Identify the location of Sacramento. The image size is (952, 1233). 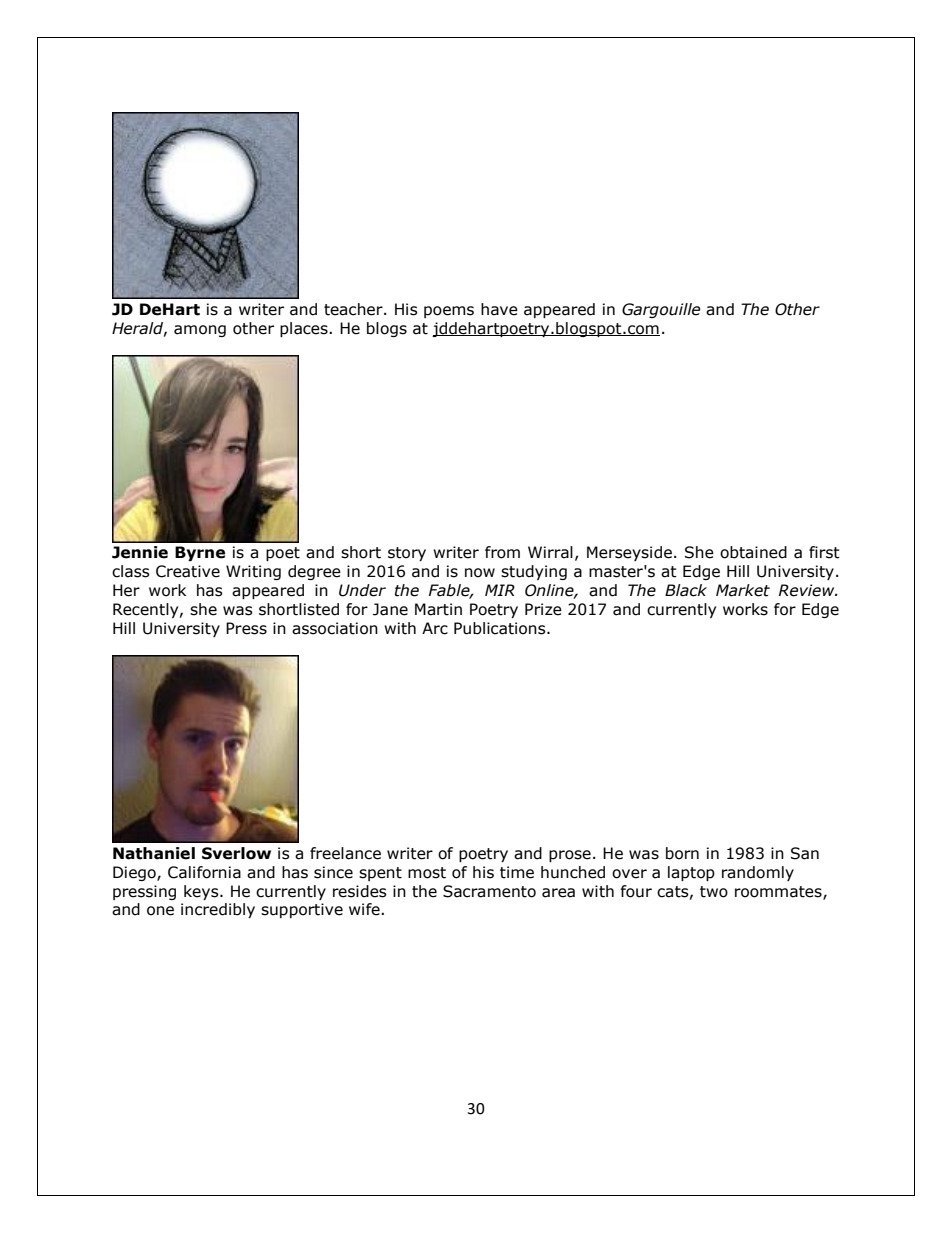
(489, 891).
